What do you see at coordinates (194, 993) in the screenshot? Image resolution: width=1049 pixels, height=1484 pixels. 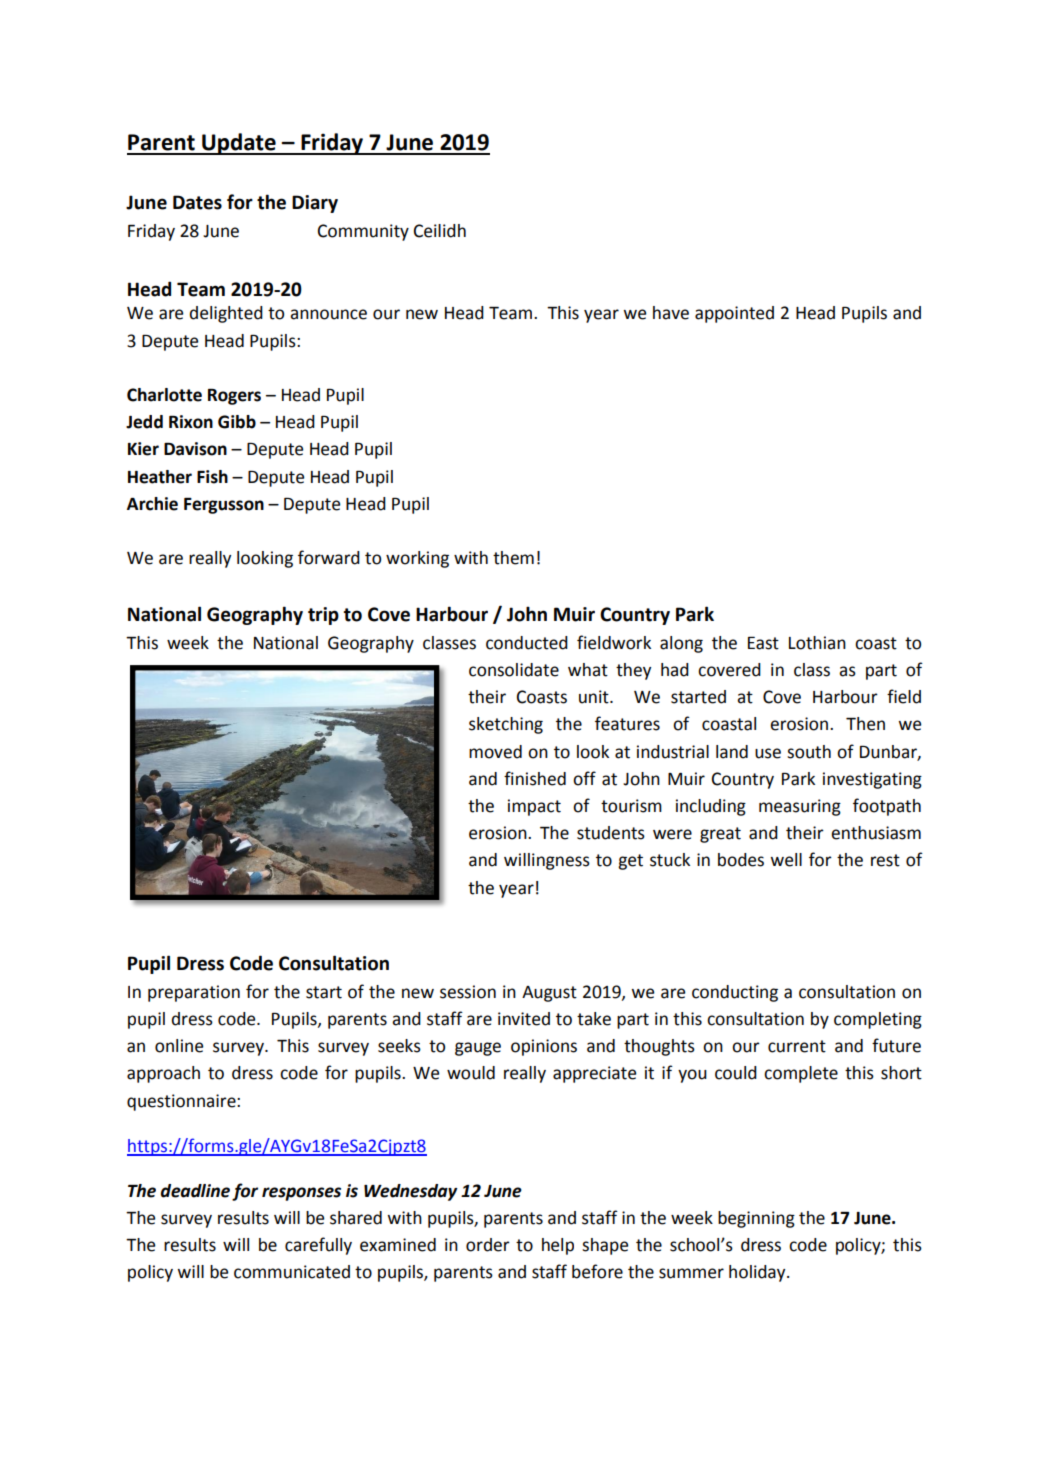 I see `preparation` at bounding box center [194, 993].
